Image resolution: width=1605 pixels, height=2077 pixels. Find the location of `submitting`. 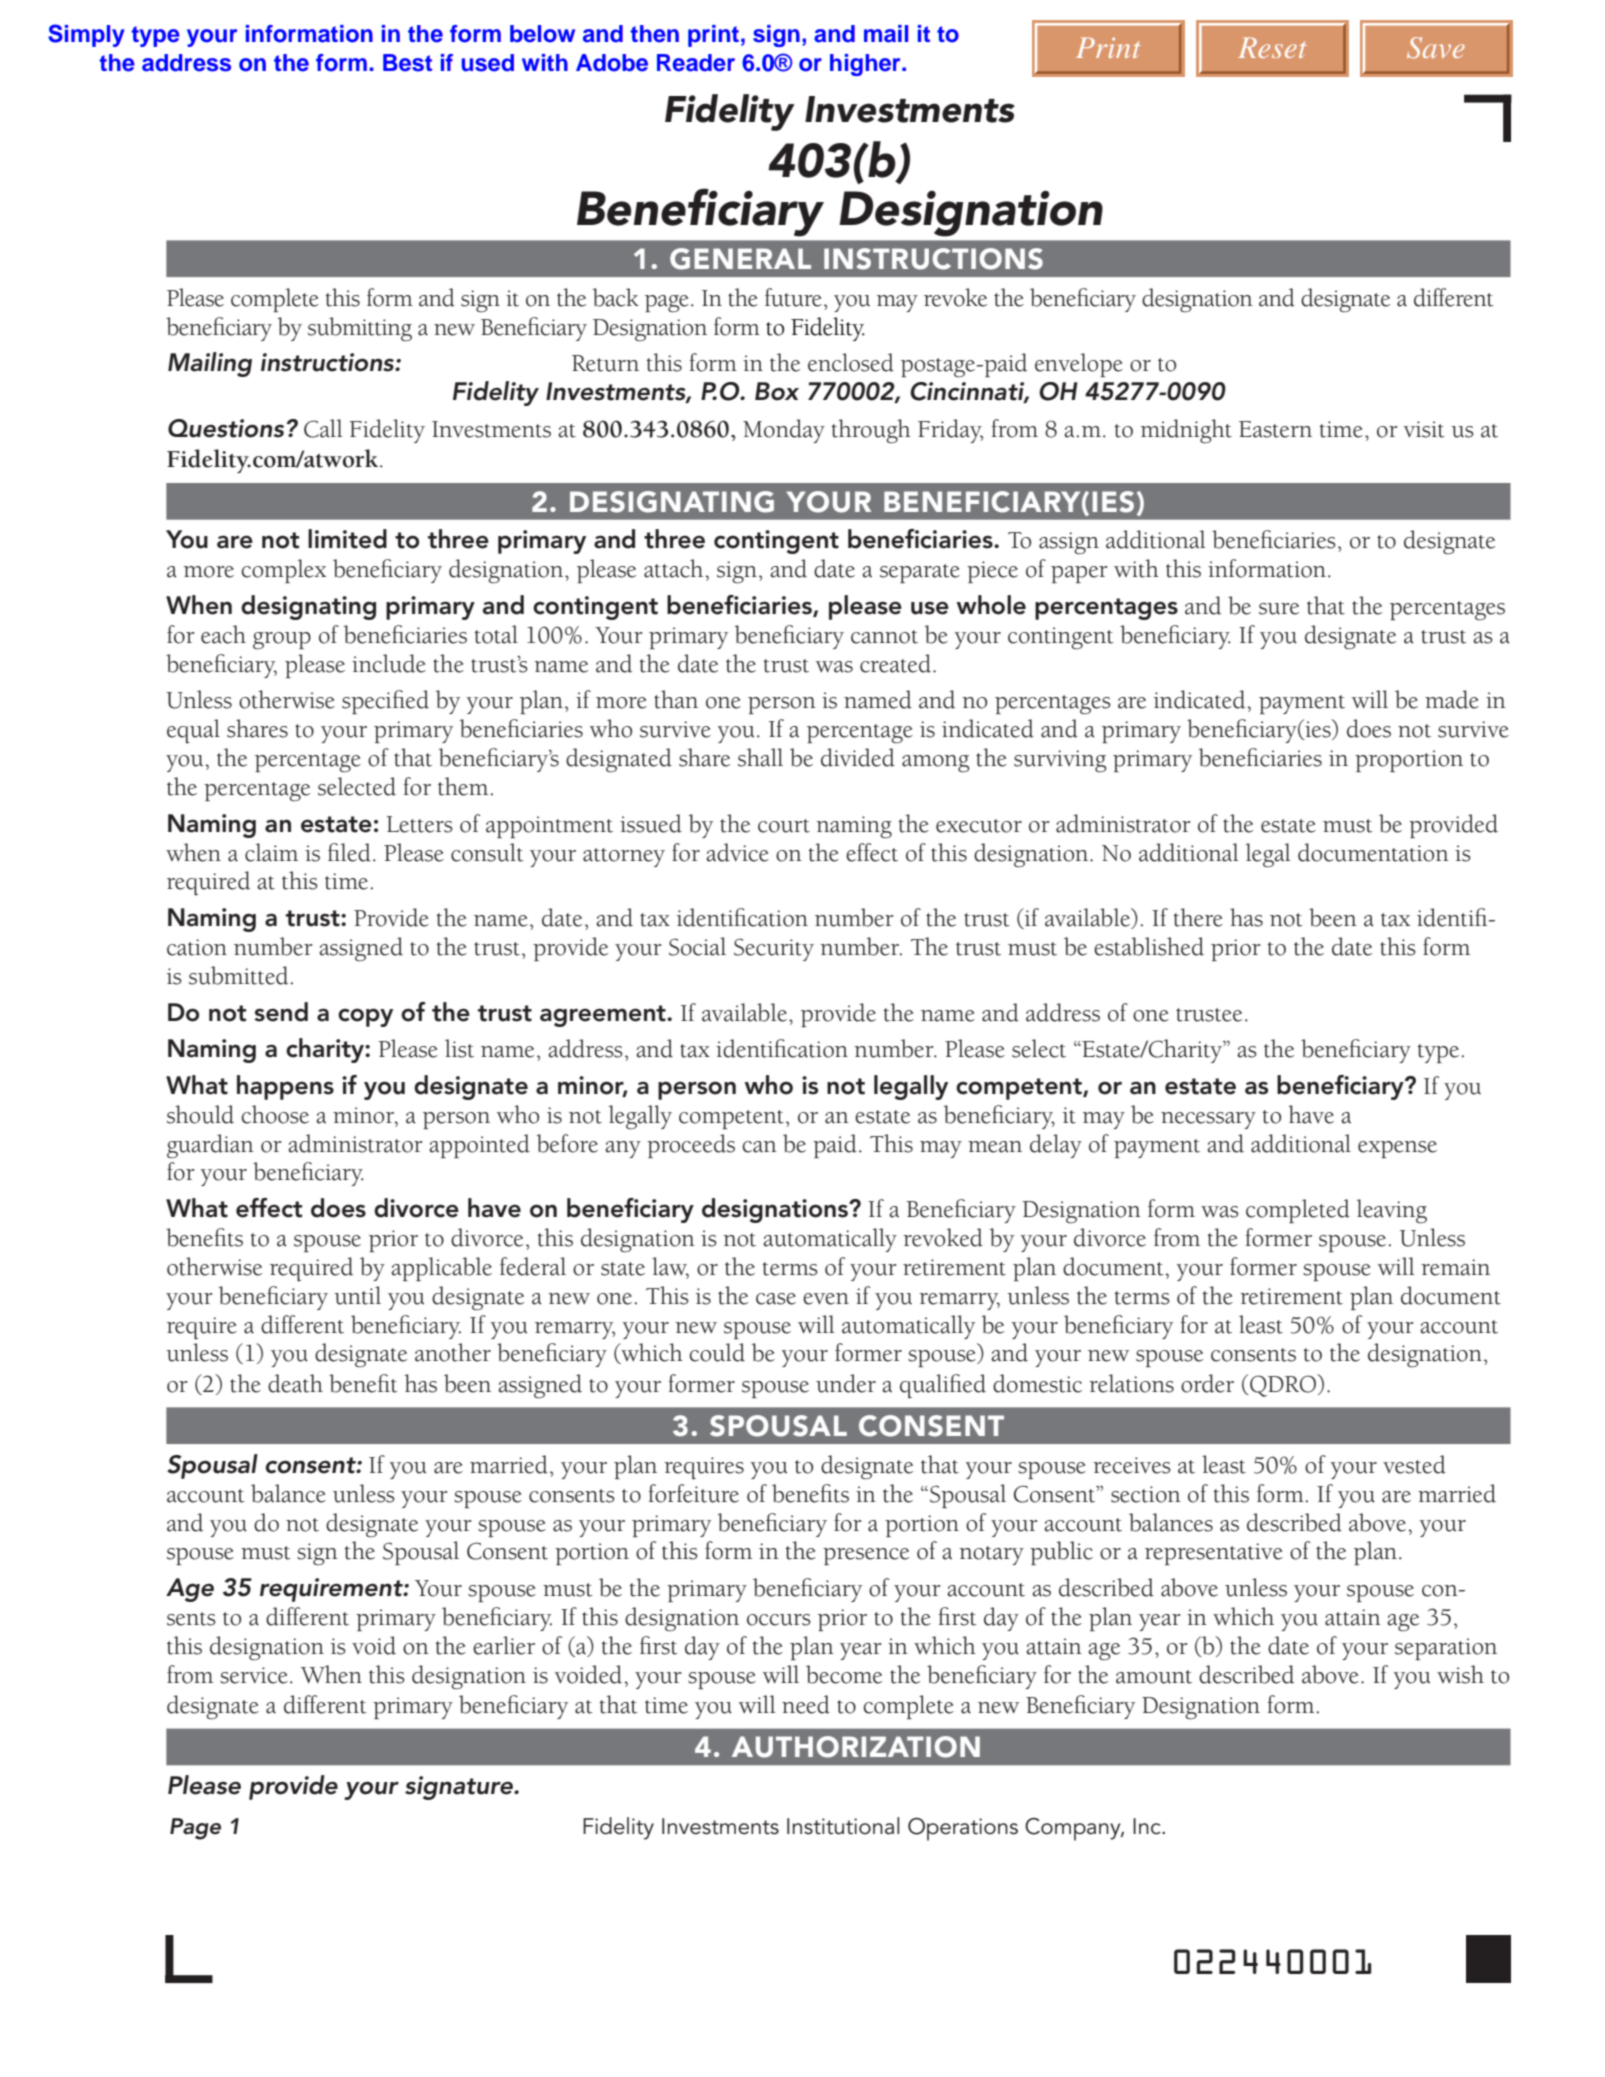

submitting is located at coordinates (360, 329).
